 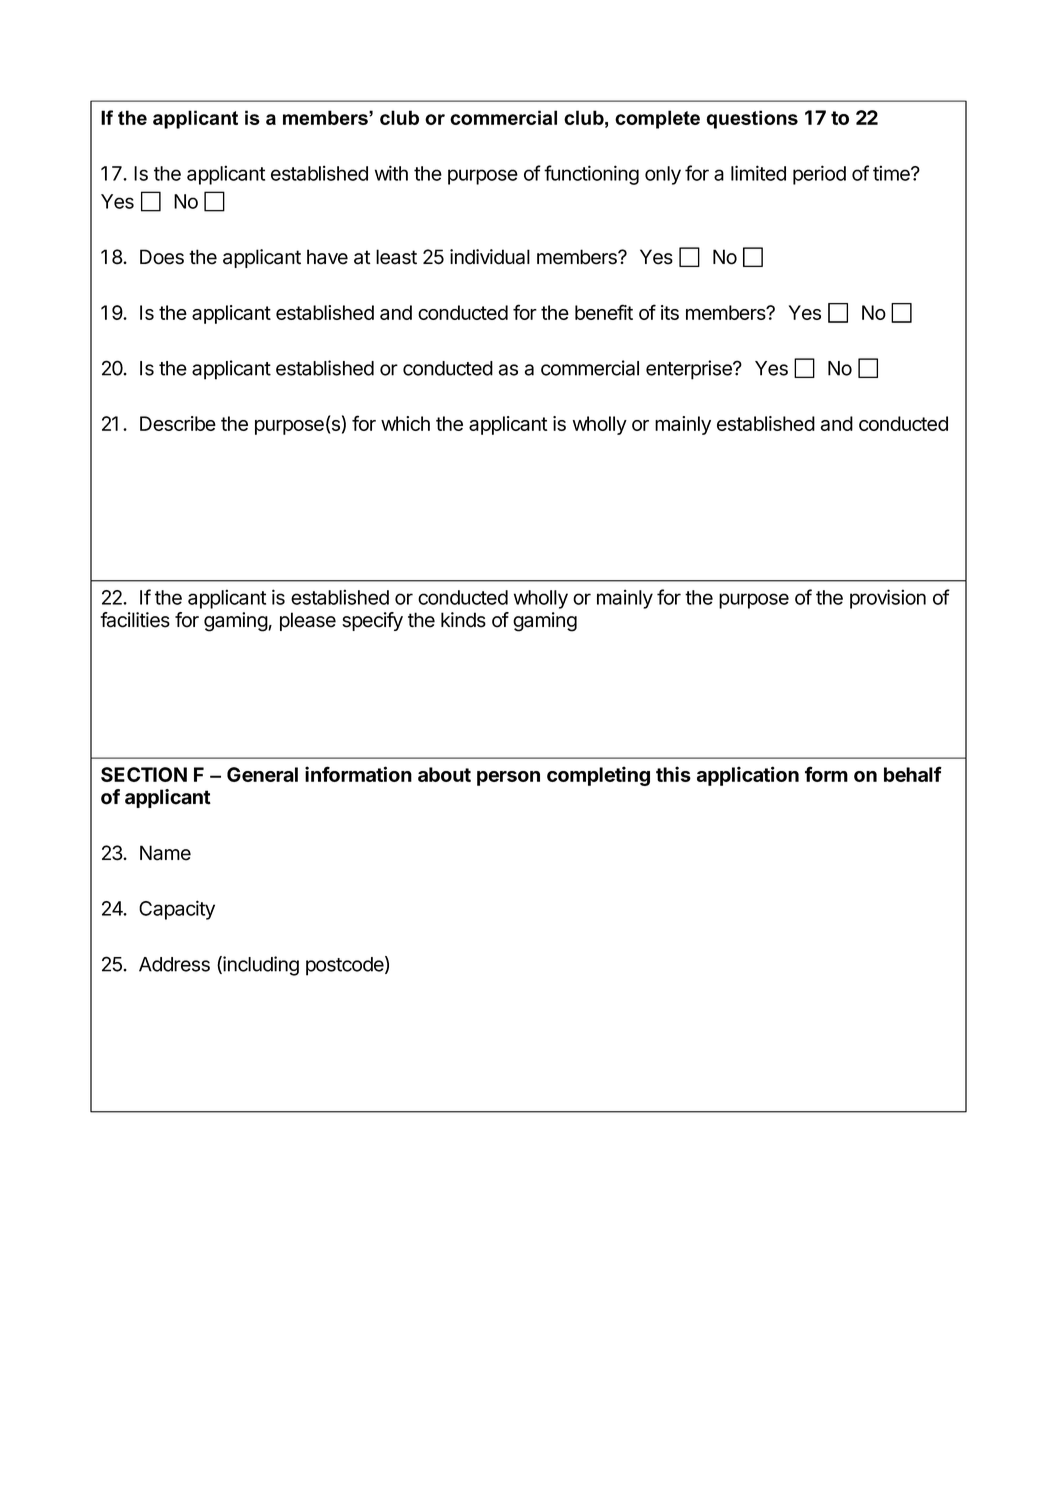 What do you see at coordinates (508, 778) in the screenshot?
I see `person` at bounding box center [508, 778].
